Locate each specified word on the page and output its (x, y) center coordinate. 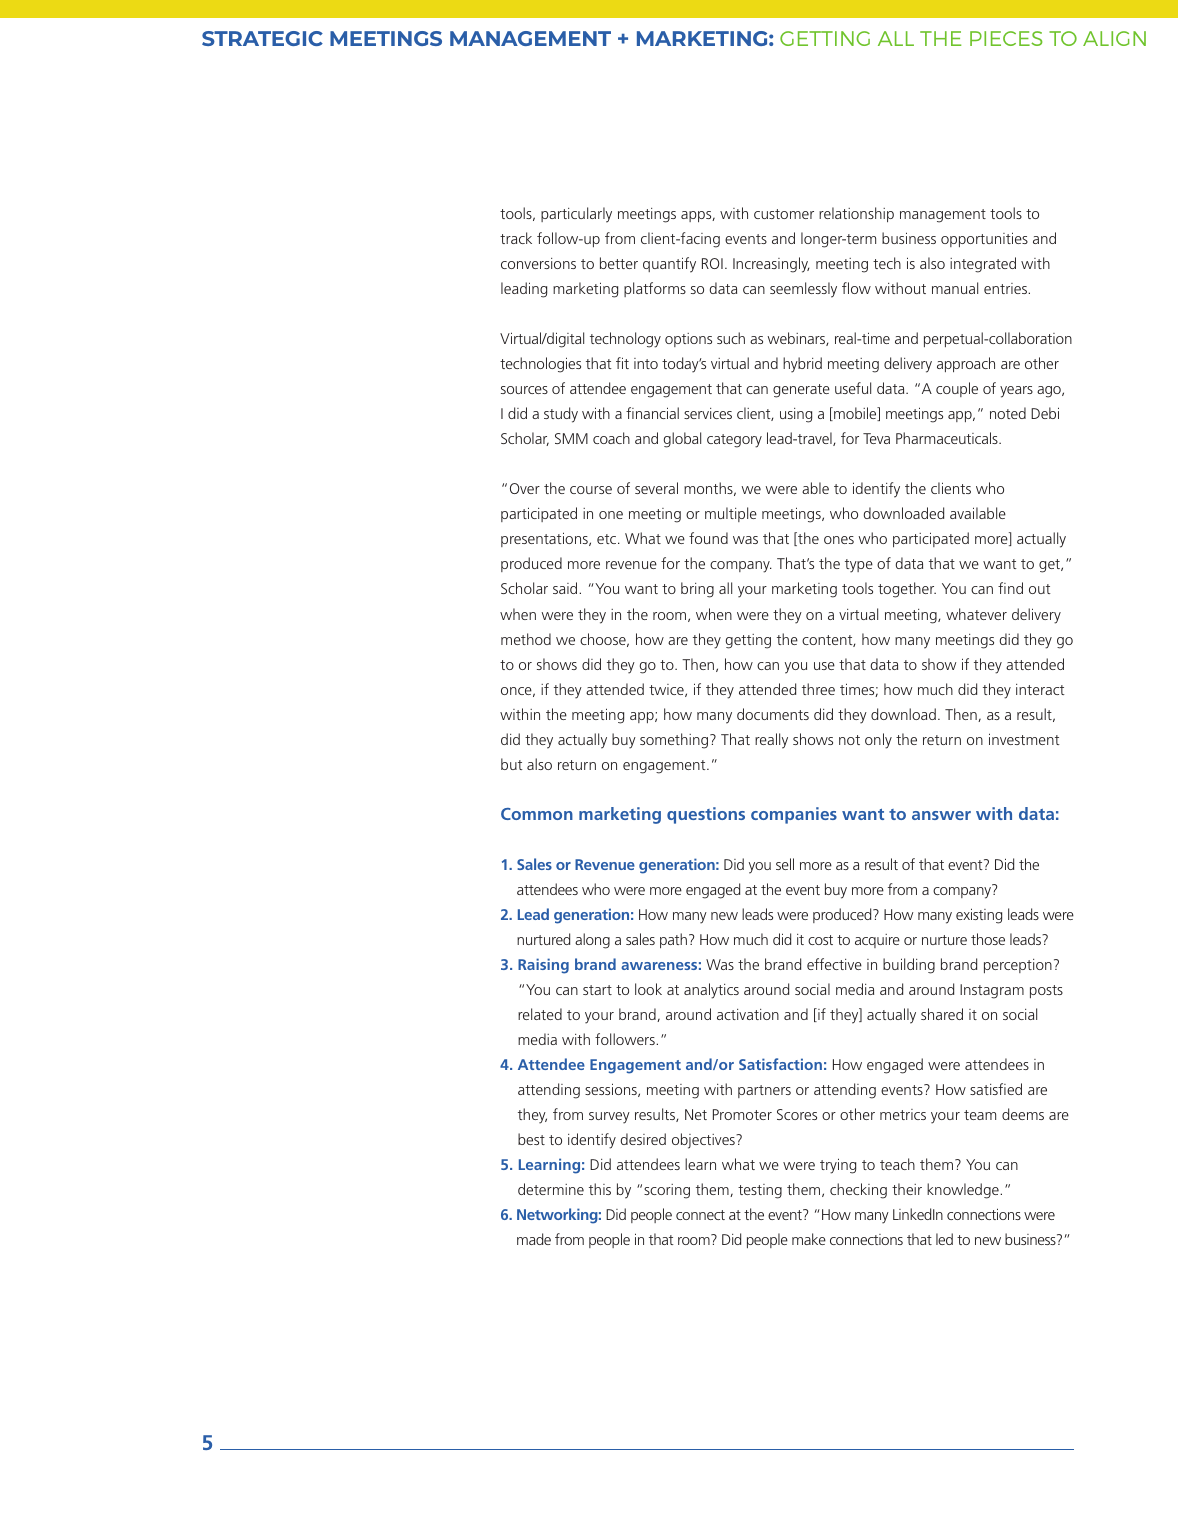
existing (979, 916)
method (526, 639)
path (673, 940)
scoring (667, 1191)
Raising (543, 966)
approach (966, 364)
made (534, 1239)
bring (697, 590)
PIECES (1006, 38)
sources (524, 390)
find (1010, 588)
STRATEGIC (262, 38)
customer (784, 214)
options (688, 340)
